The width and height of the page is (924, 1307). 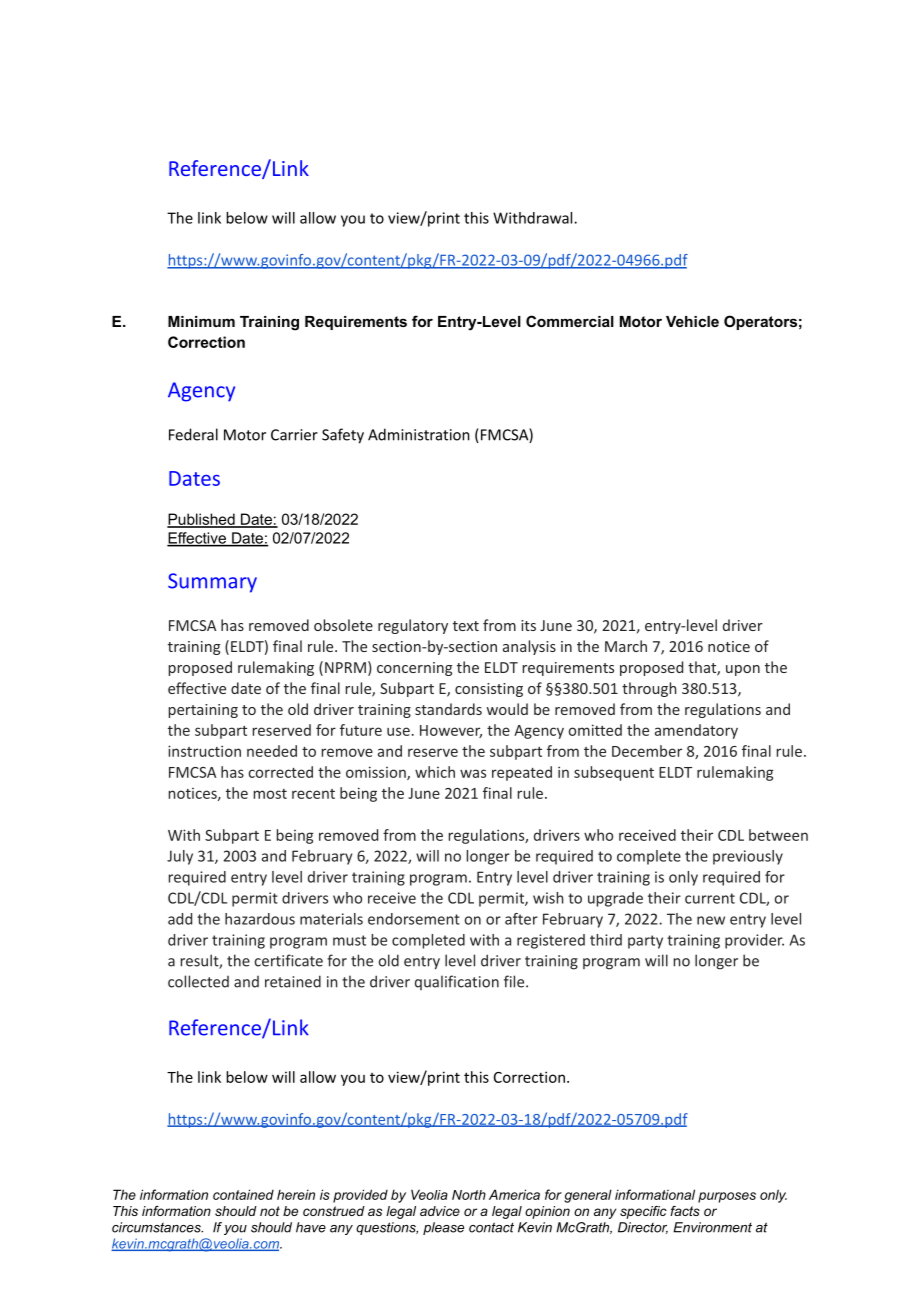 What do you see at coordinates (201, 321) in the page?
I see `Minimum` at bounding box center [201, 321].
